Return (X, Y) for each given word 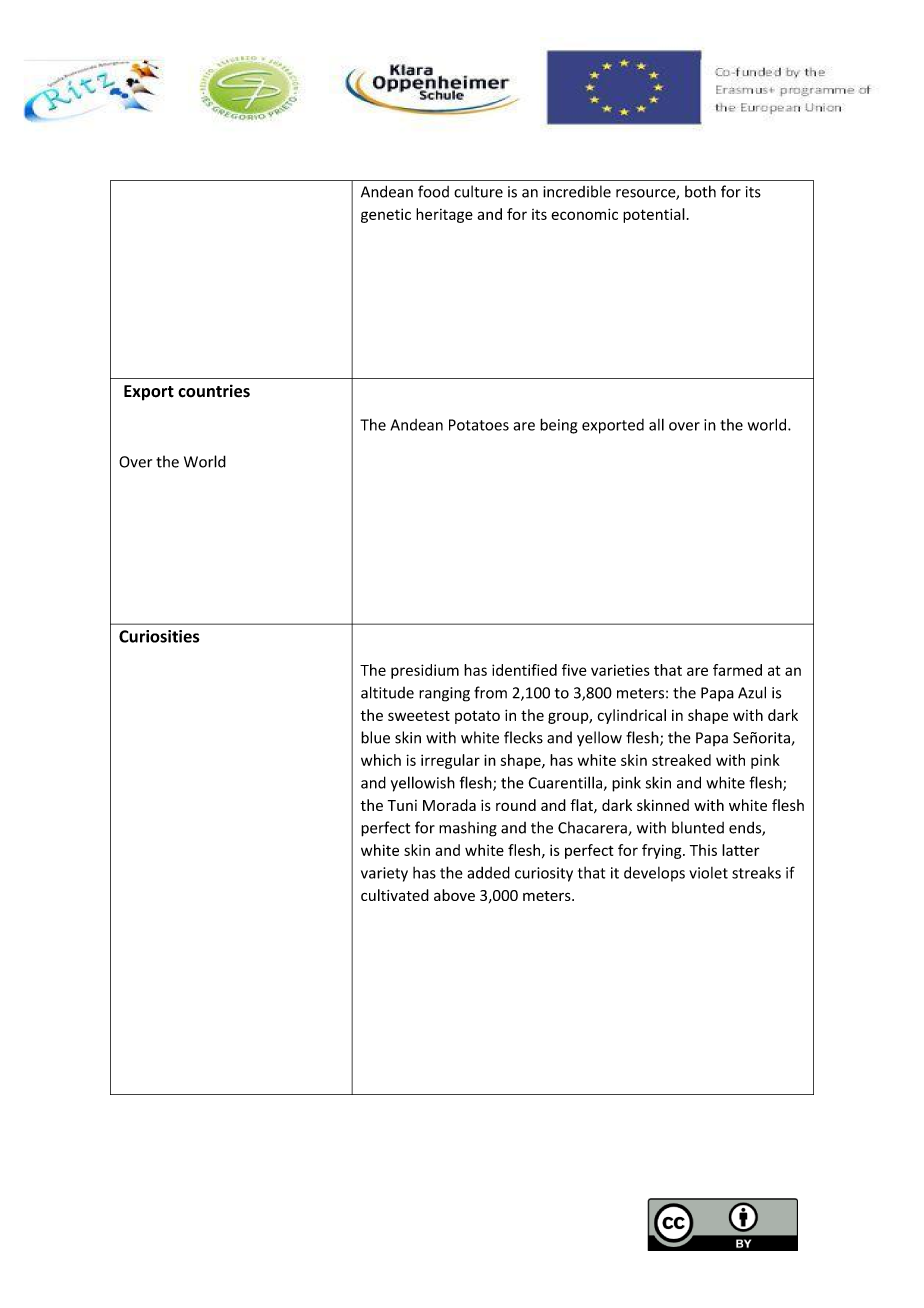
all (656, 425)
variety (384, 874)
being (559, 426)
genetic (386, 215)
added (488, 872)
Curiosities (159, 636)
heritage (444, 215)
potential (654, 215)
